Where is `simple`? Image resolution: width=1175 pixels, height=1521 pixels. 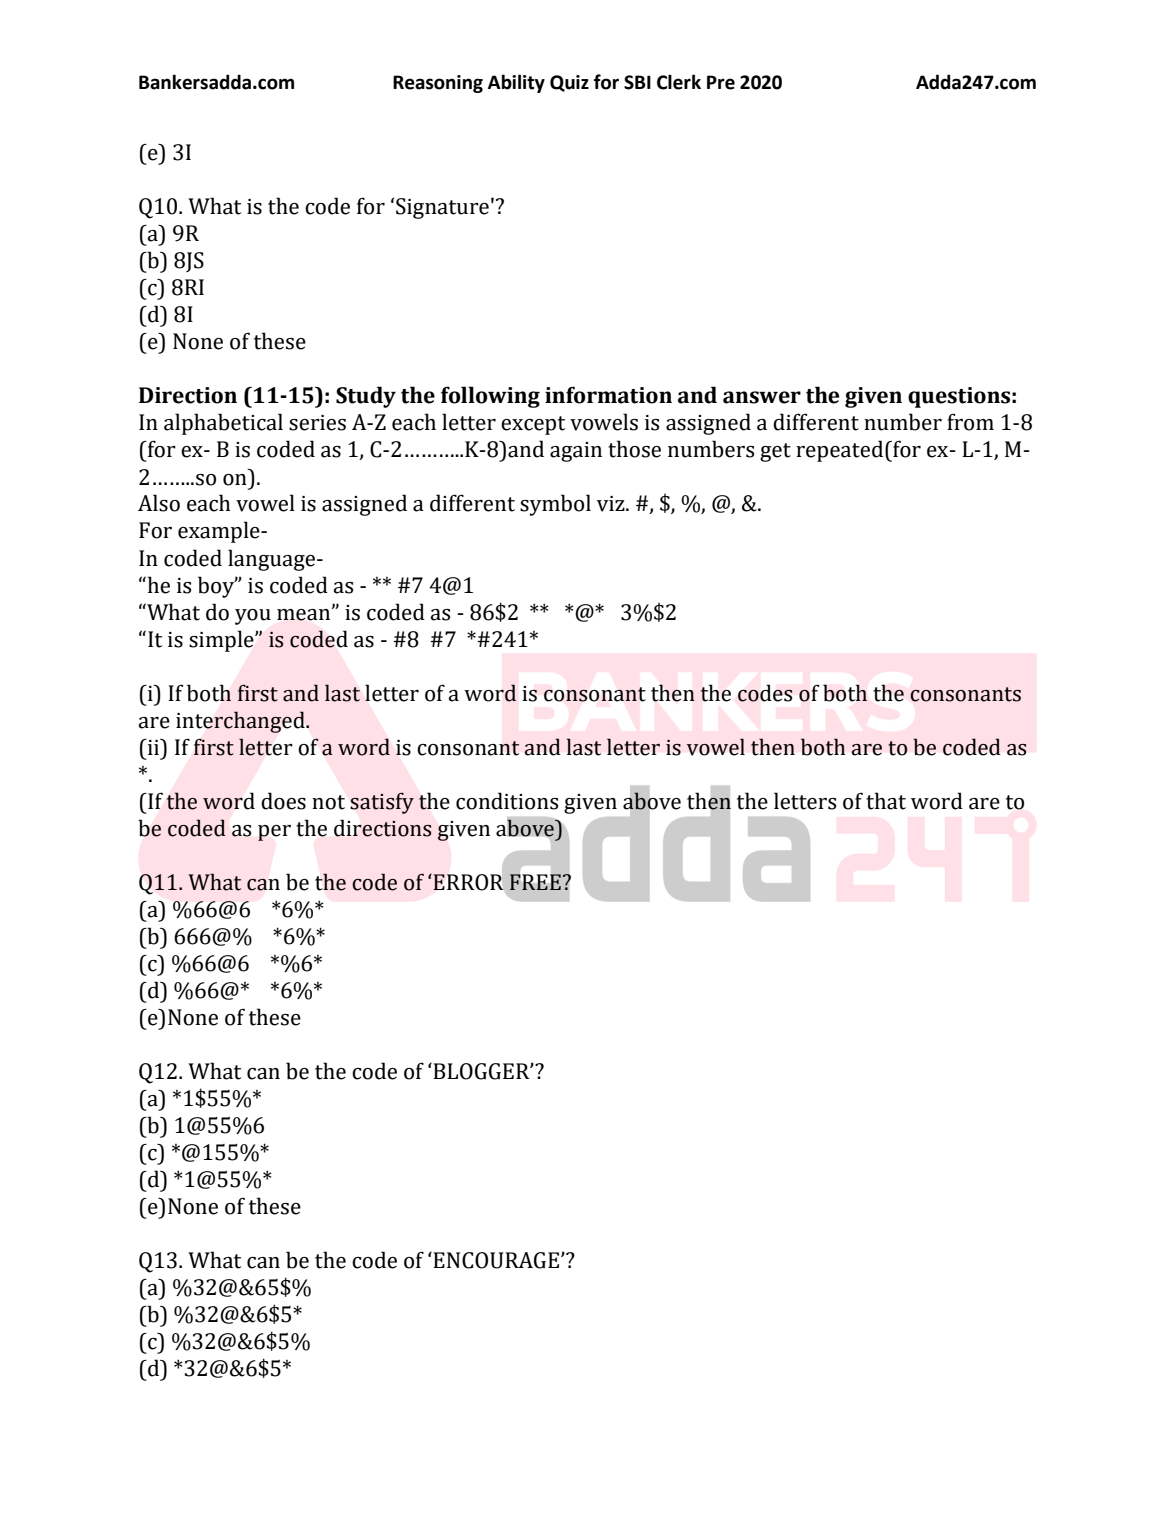 simple is located at coordinates (222, 641).
